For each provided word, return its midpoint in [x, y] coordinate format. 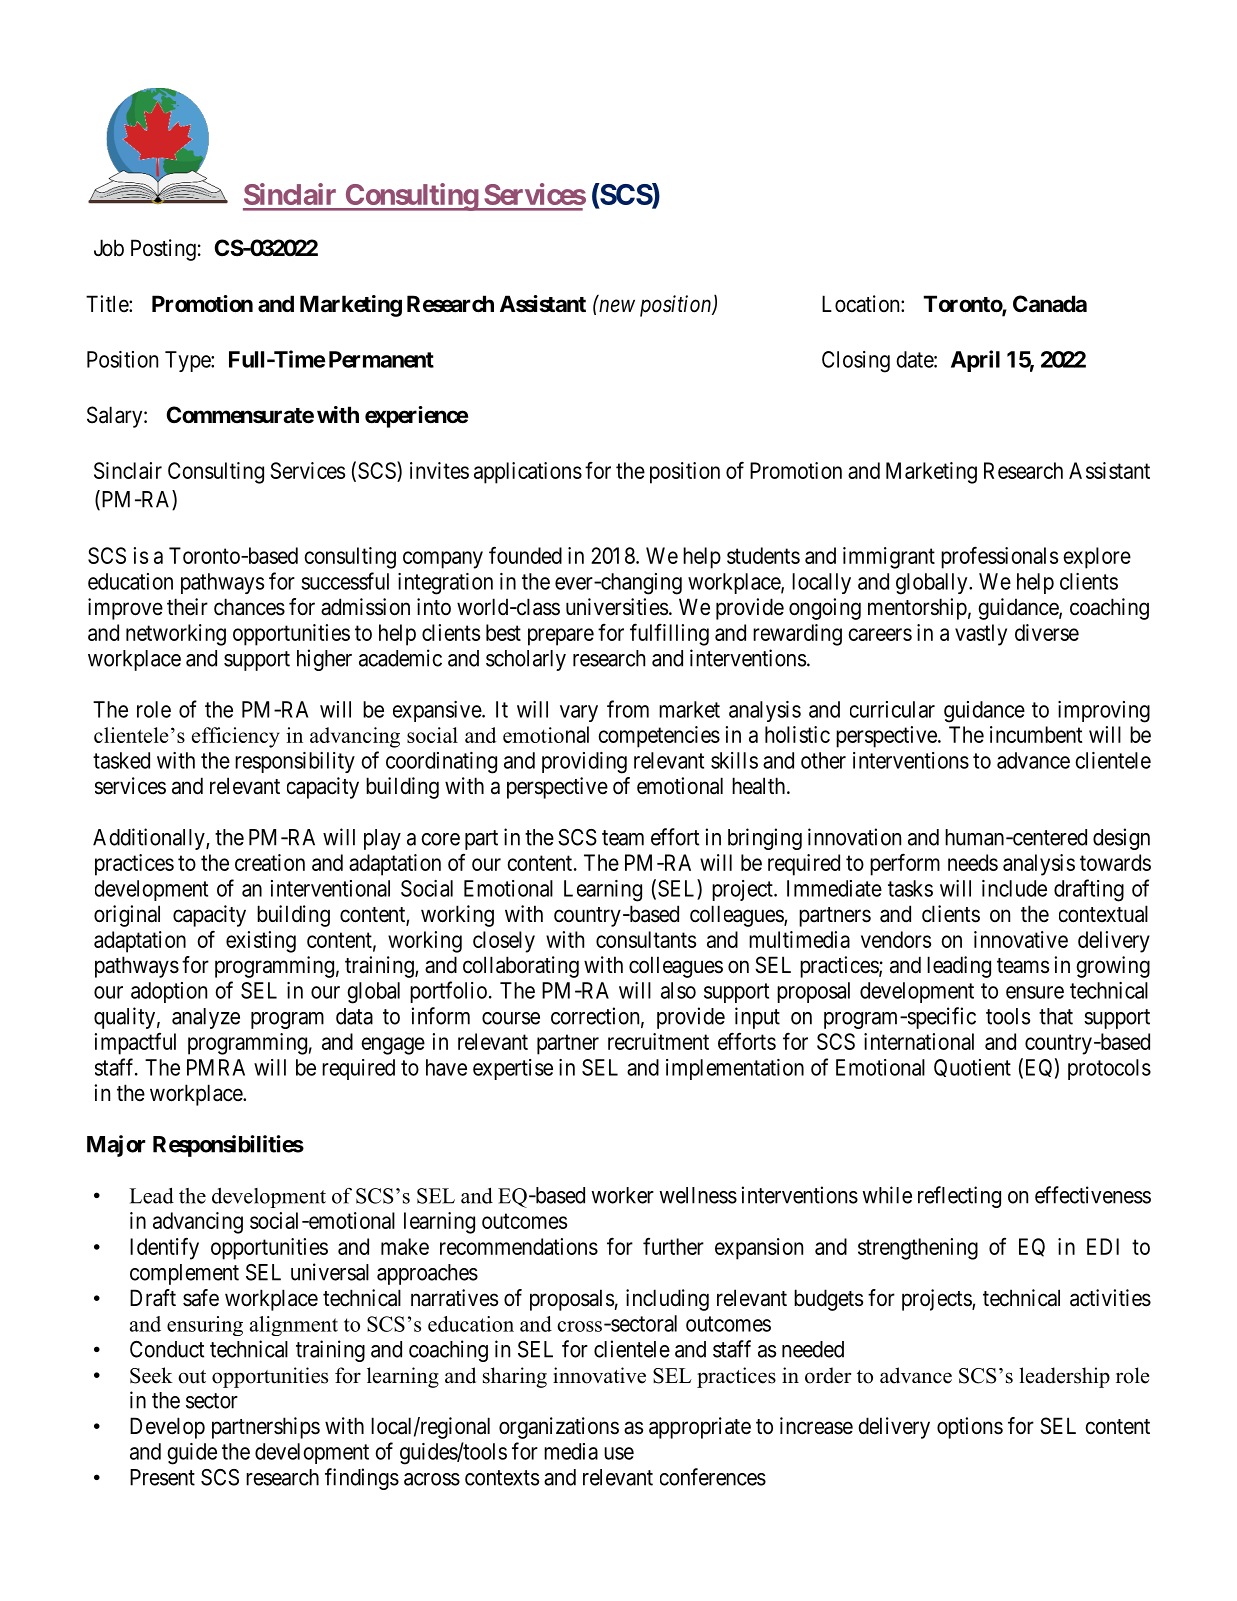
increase [816, 1426]
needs [973, 862]
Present [162, 1477]
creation [270, 862]
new [617, 306]
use [619, 1453]
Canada [1050, 304]
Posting [163, 250]
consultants [646, 939]
